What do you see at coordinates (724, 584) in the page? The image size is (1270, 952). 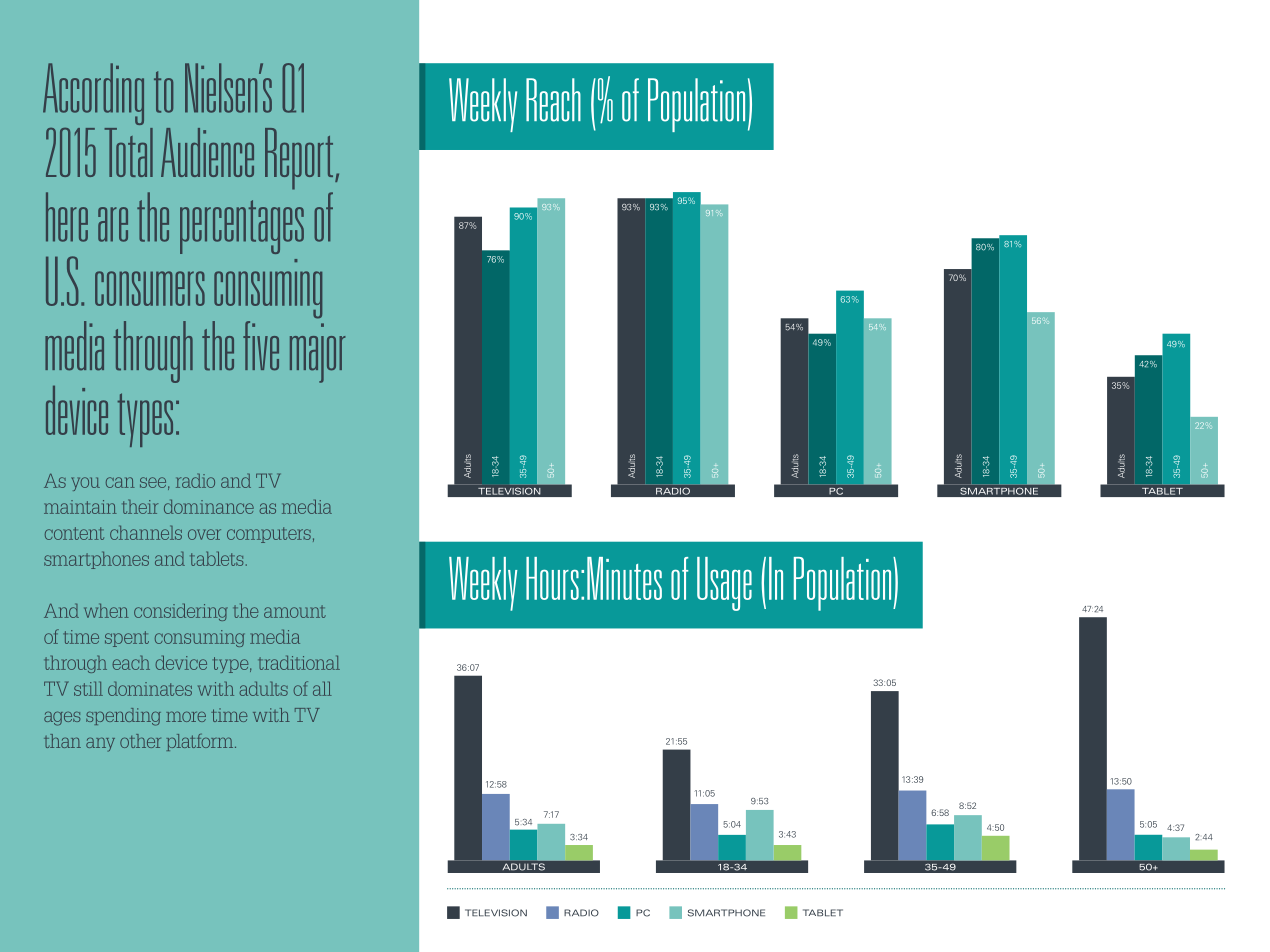 I see `Usage` at bounding box center [724, 584].
